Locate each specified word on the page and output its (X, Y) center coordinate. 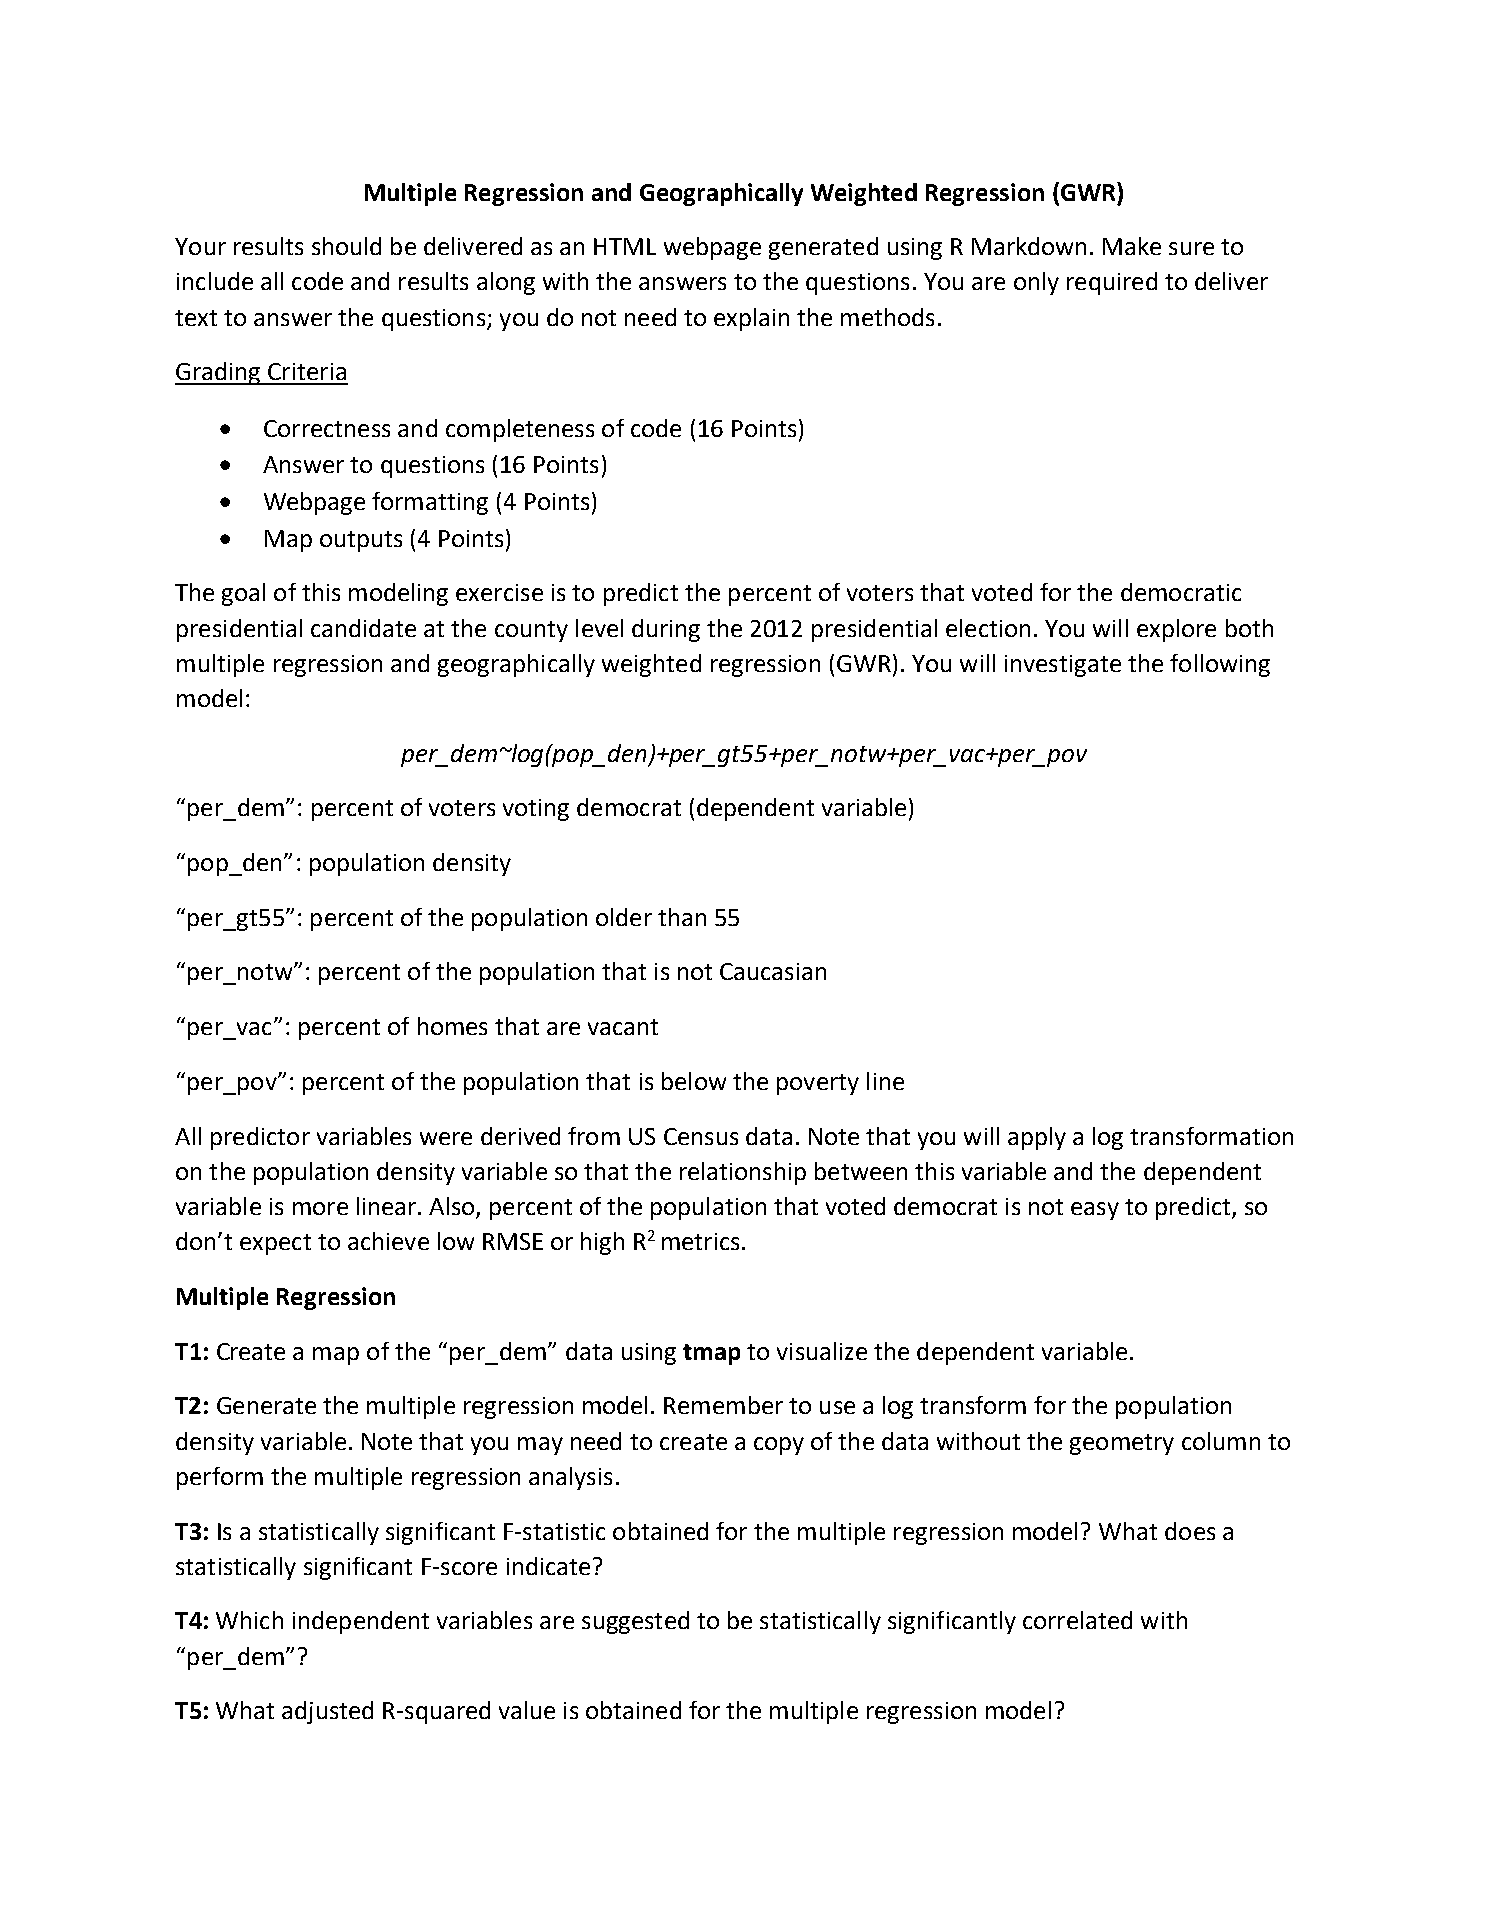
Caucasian (773, 971)
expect (275, 1244)
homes (452, 1026)
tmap (711, 1354)
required (1112, 283)
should (346, 246)
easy (1095, 1211)
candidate (363, 628)
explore (1176, 630)
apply (1037, 1138)
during (666, 630)
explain (751, 319)
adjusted (327, 1712)
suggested (635, 1622)
